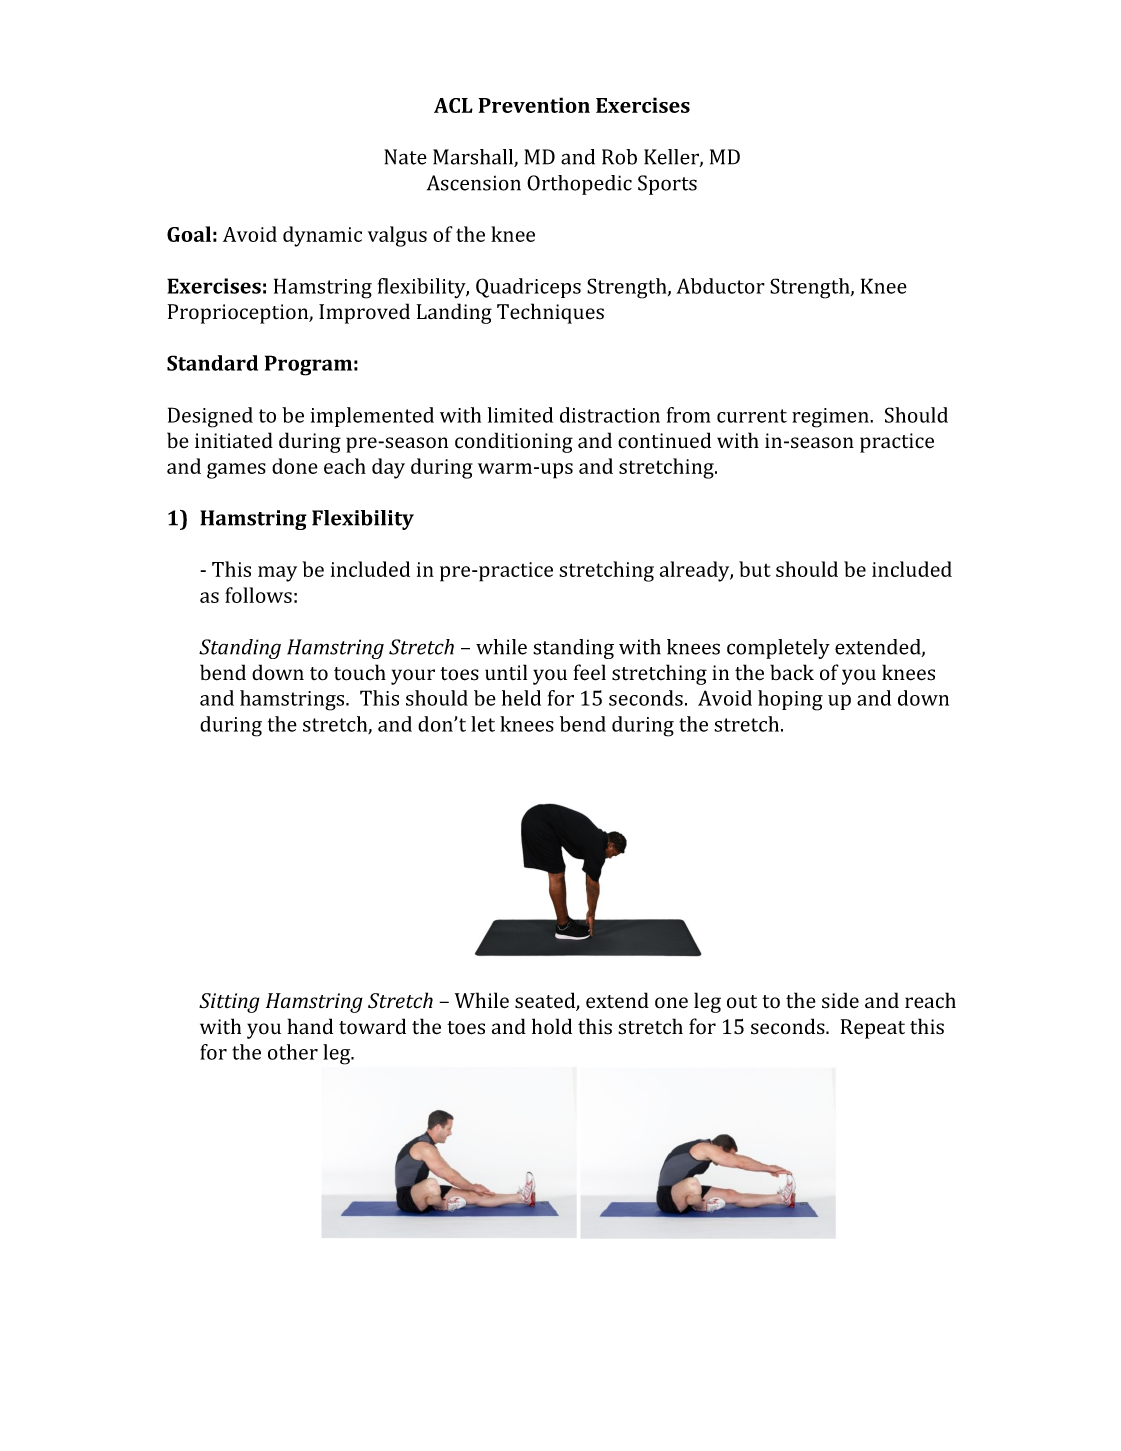  I want to click on hoping, so click(790, 700).
